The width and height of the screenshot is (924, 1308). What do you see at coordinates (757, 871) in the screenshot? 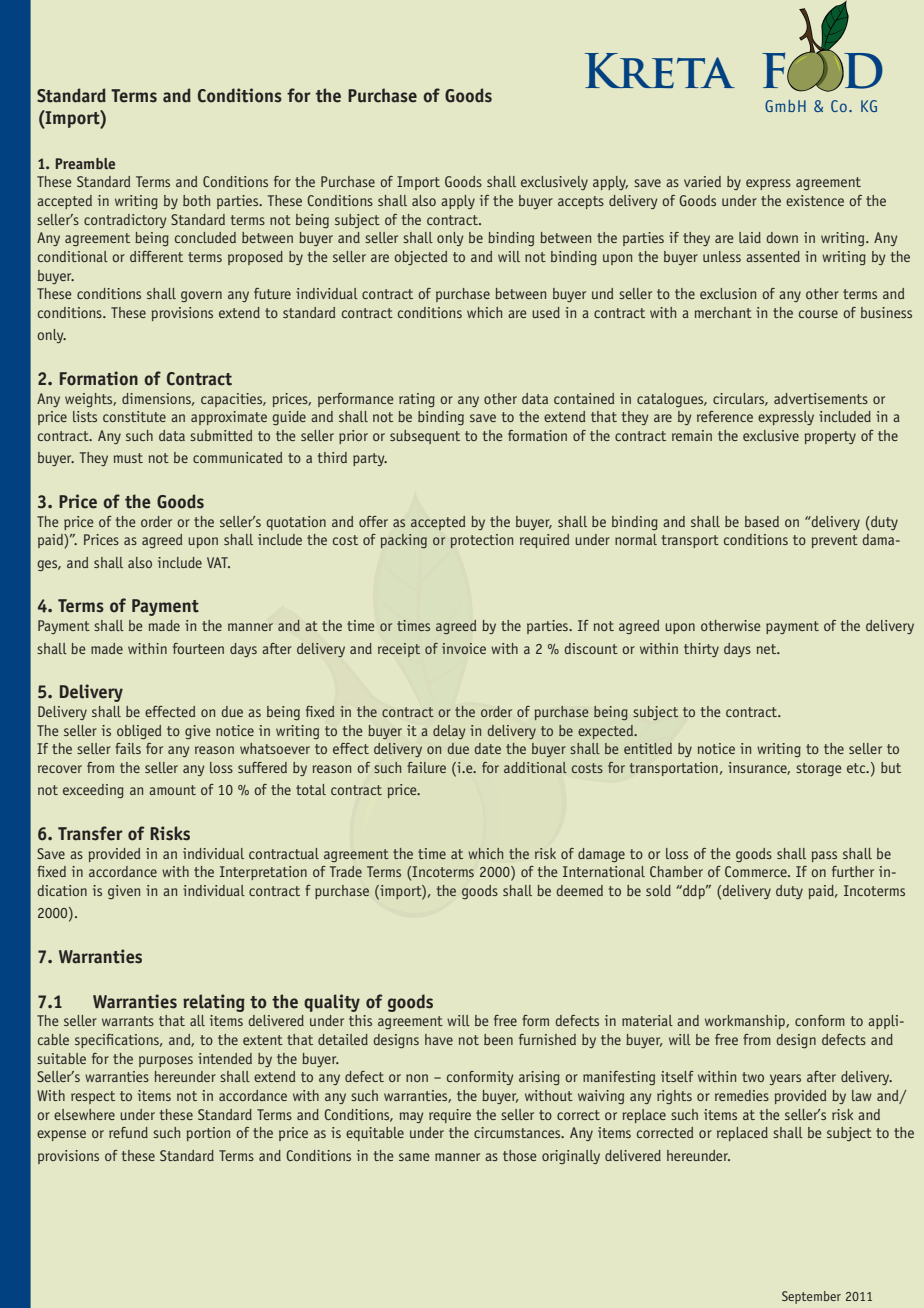
I see `Commerce` at bounding box center [757, 871].
